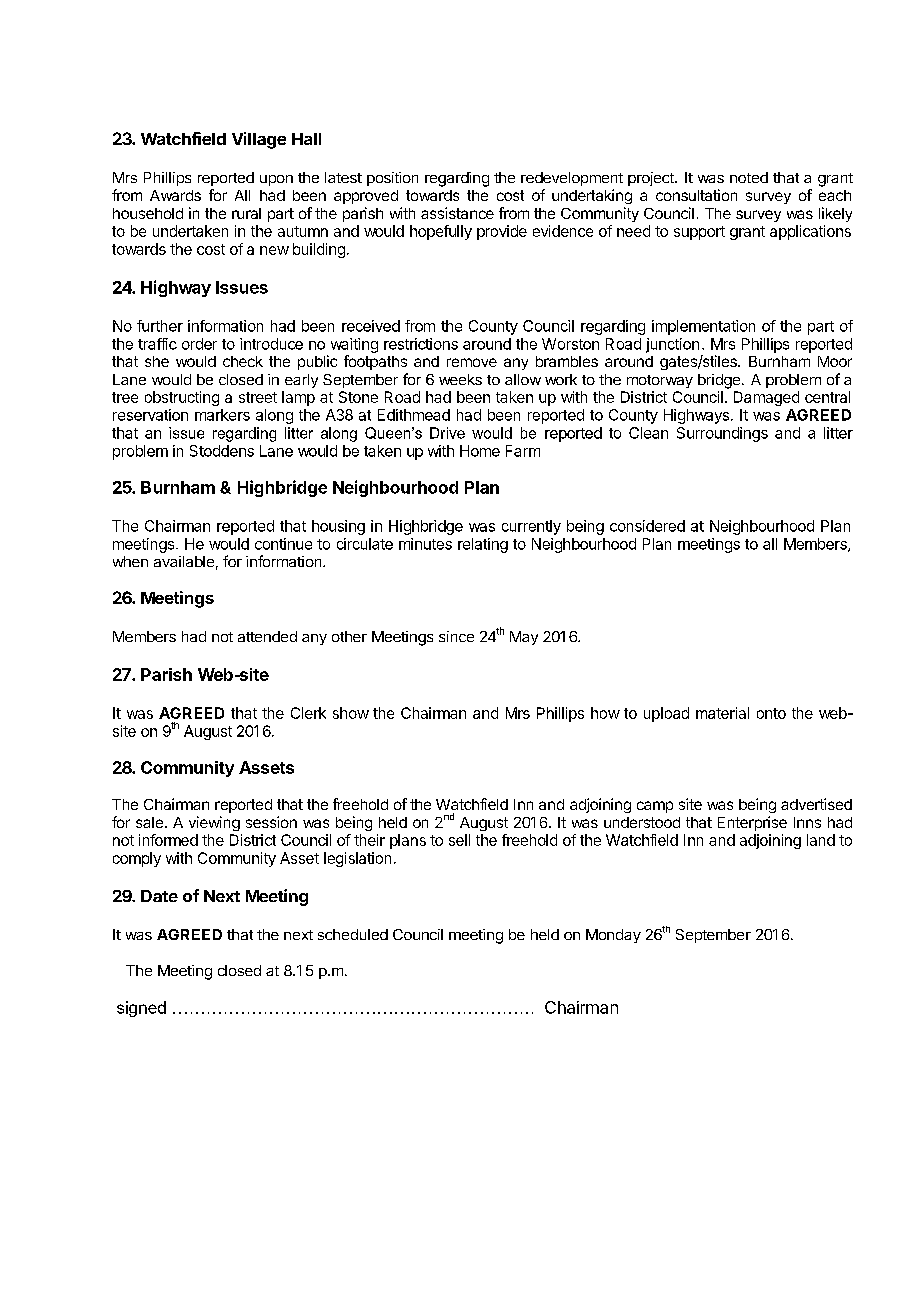 The image size is (924, 1307). Describe the element at coordinates (308, 713) in the screenshot. I see `Clerk` at that location.
